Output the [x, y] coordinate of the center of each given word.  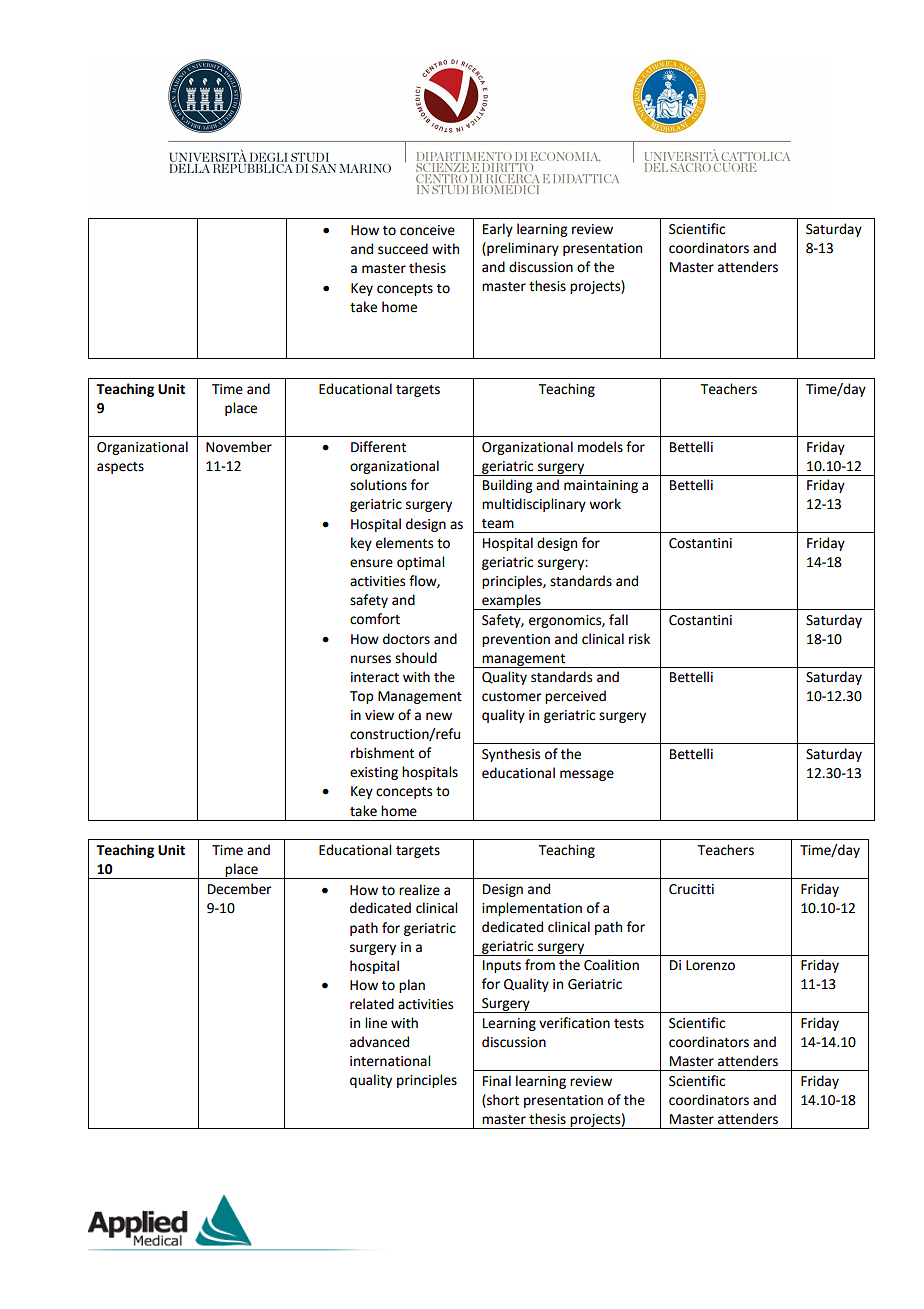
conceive [427, 230]
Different [378, 447]
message [587, 775]
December [239, 889]
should [416, 658]
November [239, 447]
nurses [371, 659]
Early [498, 230]
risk [639, 639]
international [390, 1061]
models [600, 447]
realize [419, 890]
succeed [403, 249]
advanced [379, 1042]
